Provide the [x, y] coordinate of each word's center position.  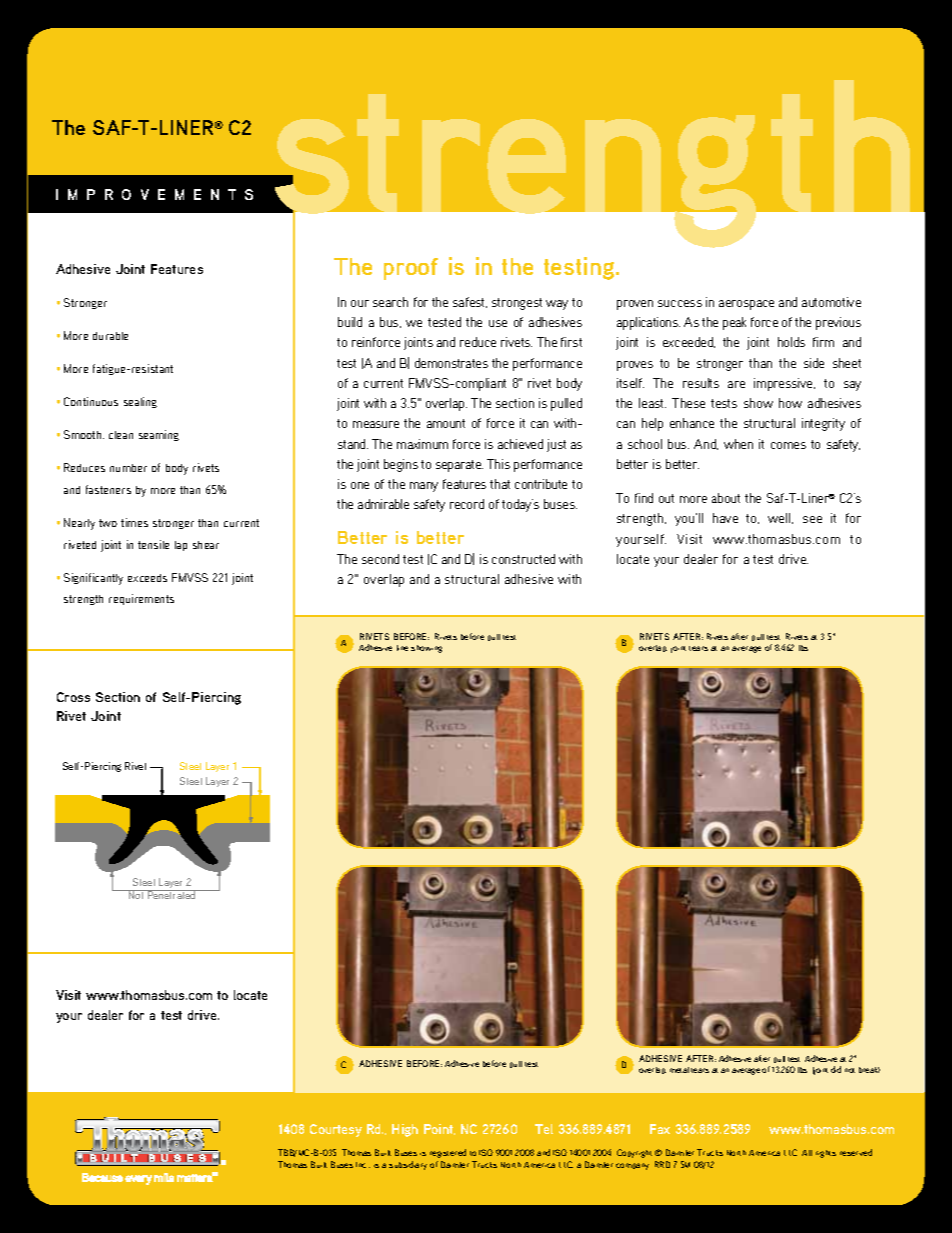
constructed [523, 559]
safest [470, 302]
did [836, 1069]
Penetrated [172, 894]
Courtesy [336, 1130]
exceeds [147, 578]
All [807, 1153]
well [780, 518]
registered [448, 1153]
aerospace [746, 305]
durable [110, 336]
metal [679, 1070]
